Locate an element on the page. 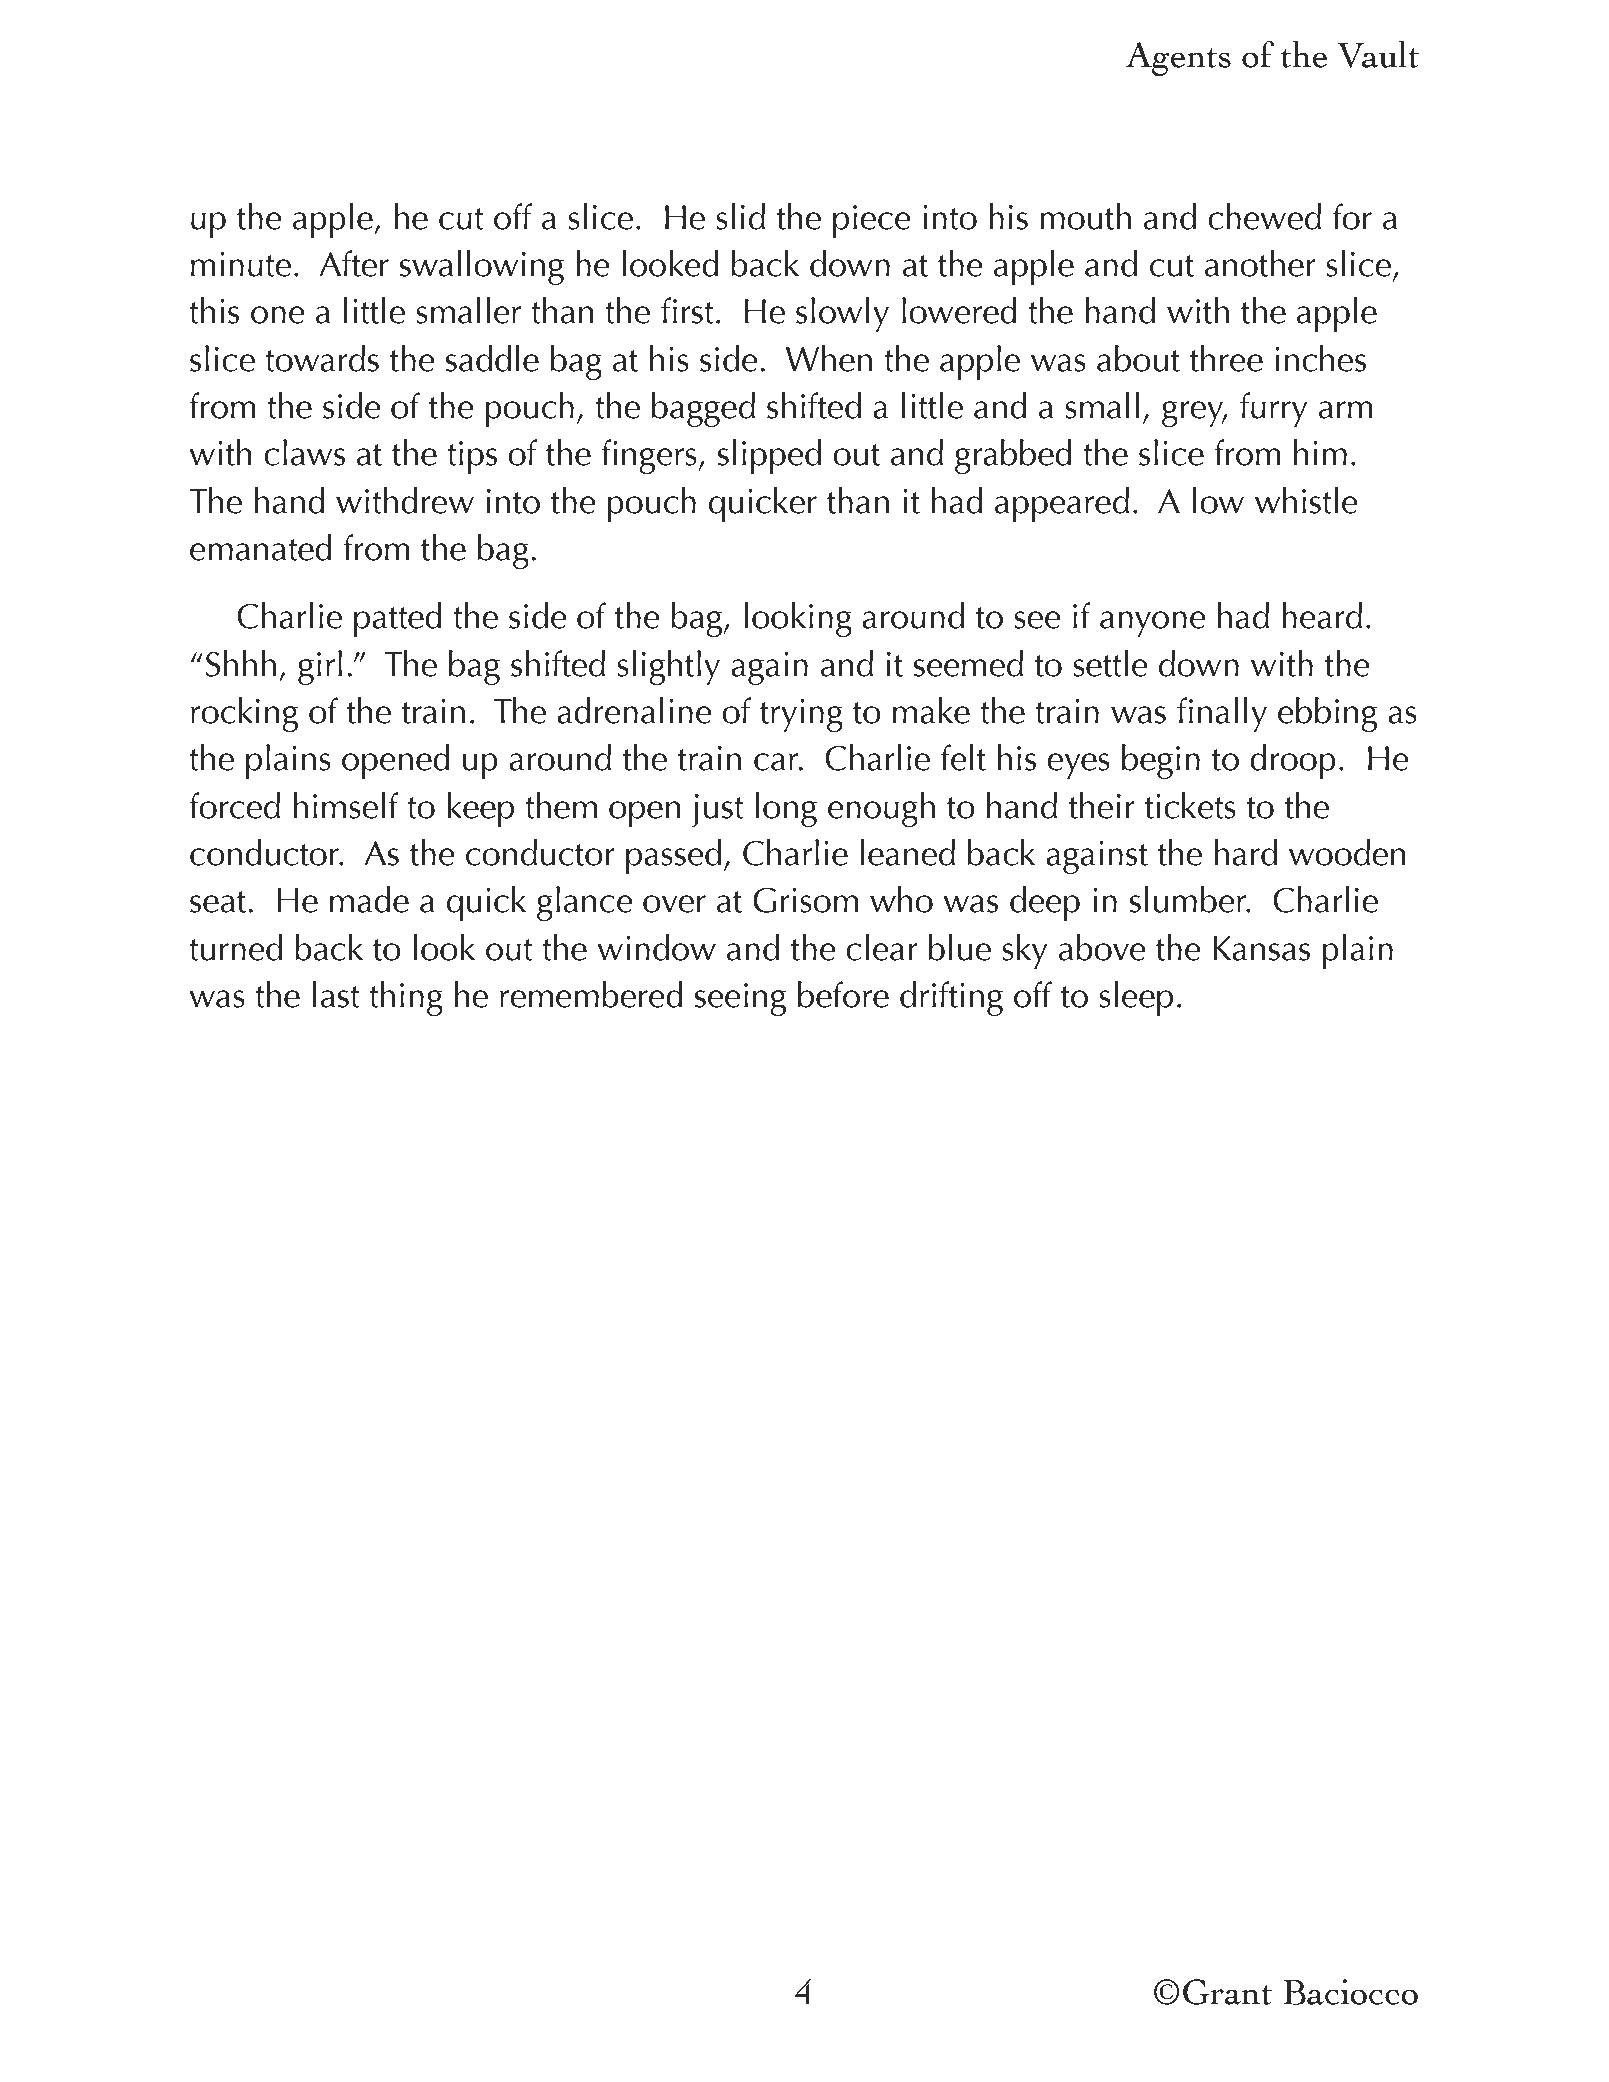  thing is located at coordinates (406, 998).
